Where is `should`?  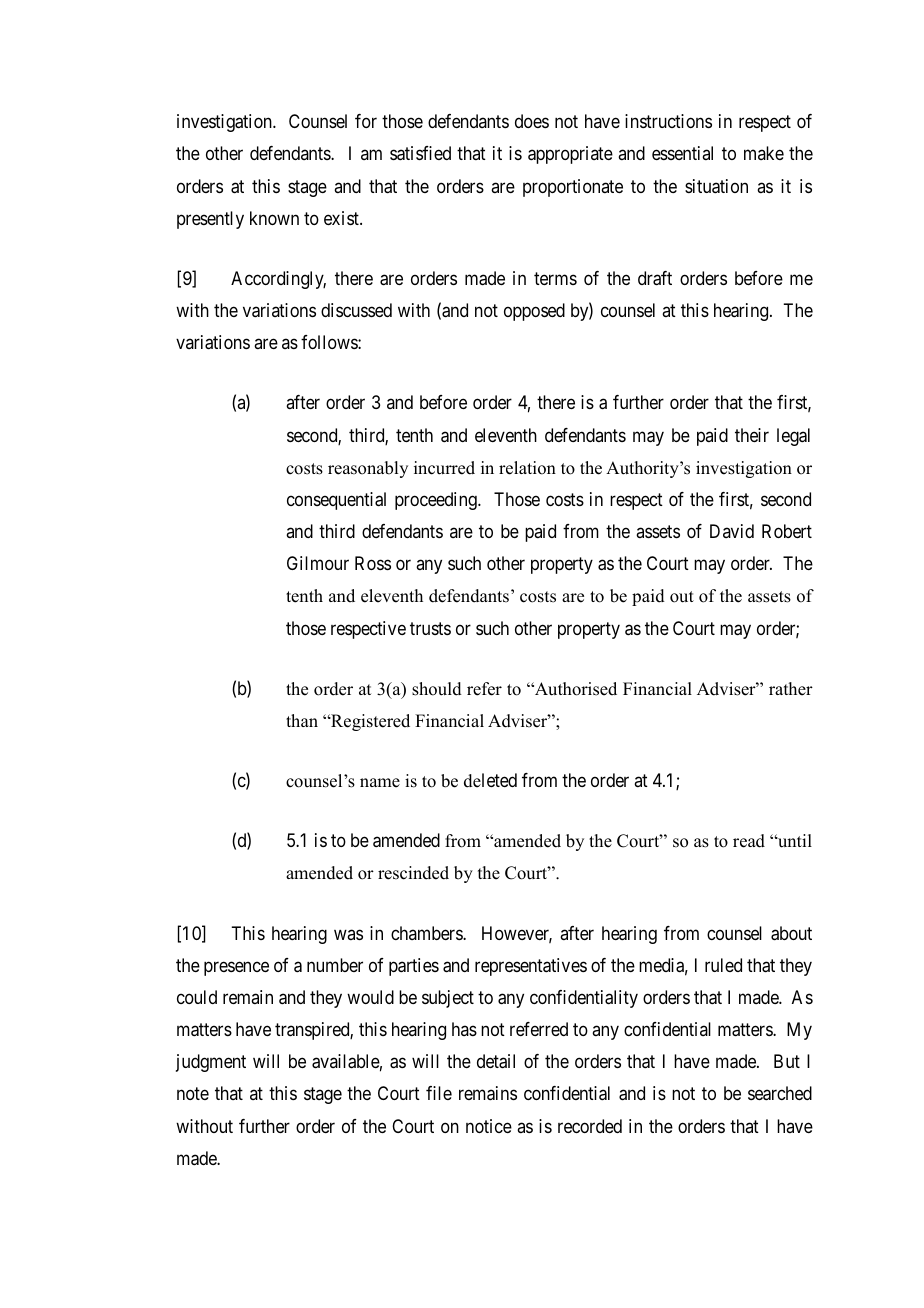
should is located at coordinates (437, 689).
